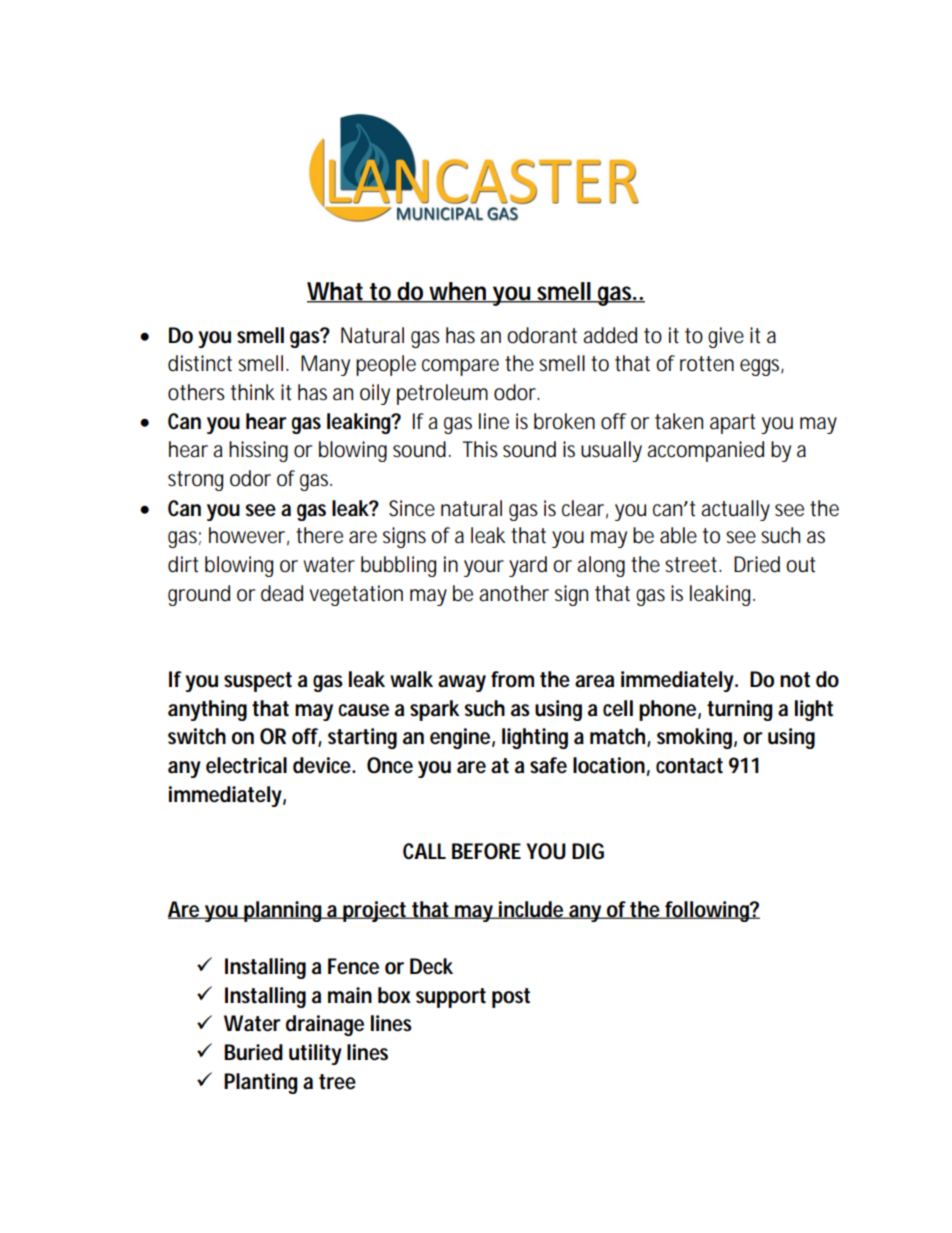 This screenshot has height=1233, width=952. What do you see at coordinates (735, 510) in the screenshot?
I see `actually` at bounding box center [735, 510].
